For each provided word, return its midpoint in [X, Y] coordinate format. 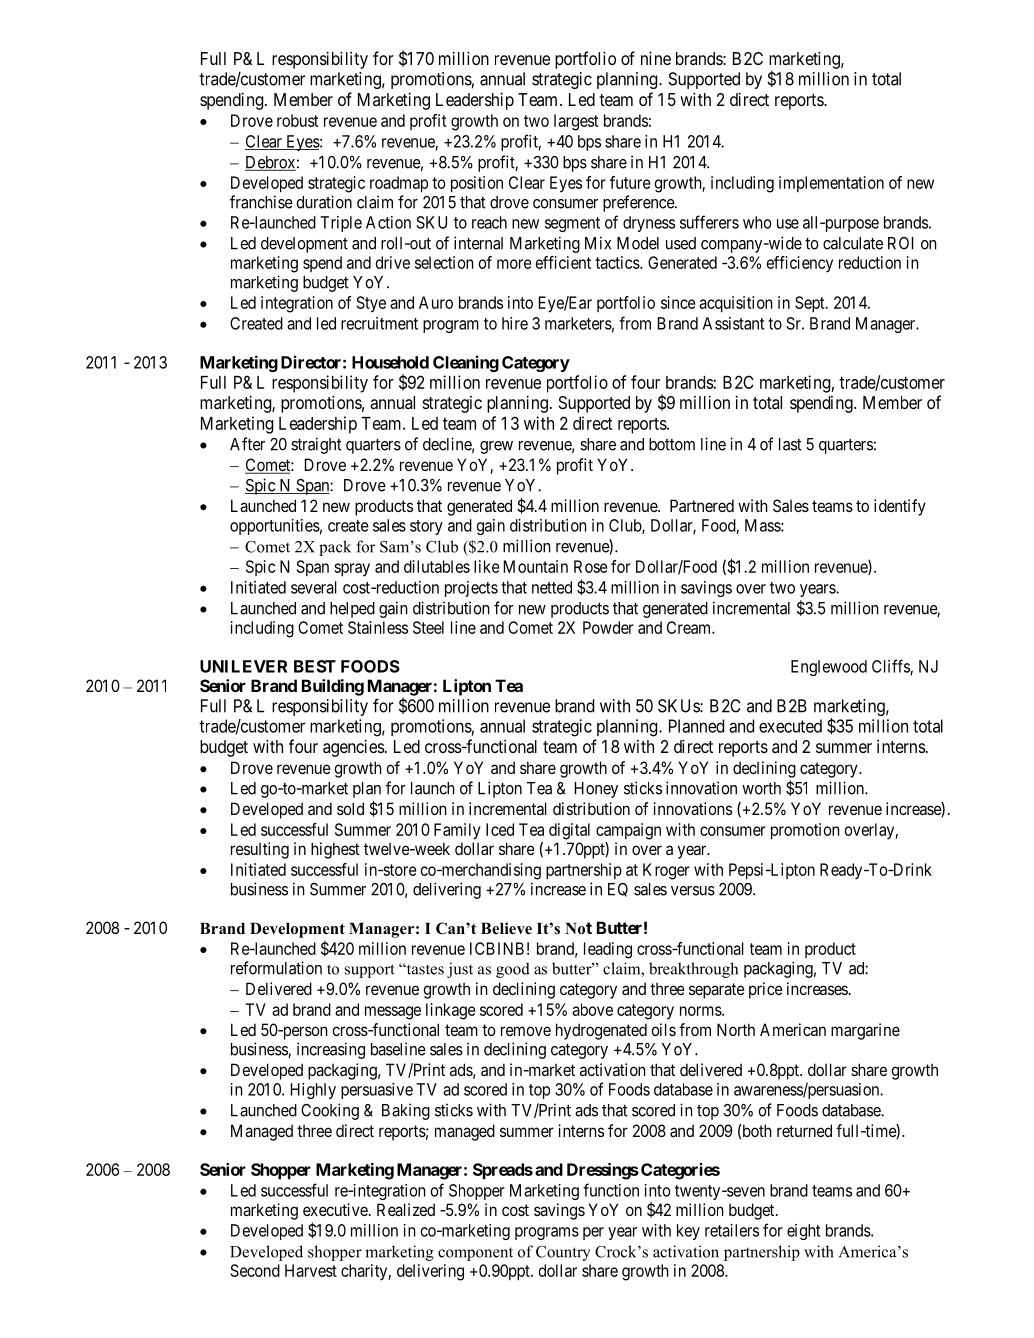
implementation [831, 184]
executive [336, 1209]
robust [298, 120]
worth [761, 788]
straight [316, 445]
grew [496, 447]
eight [803, 1232]
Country [563, 1253]
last [790, 444]
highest [335, 850]
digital [569, 831]
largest [576, 122]
